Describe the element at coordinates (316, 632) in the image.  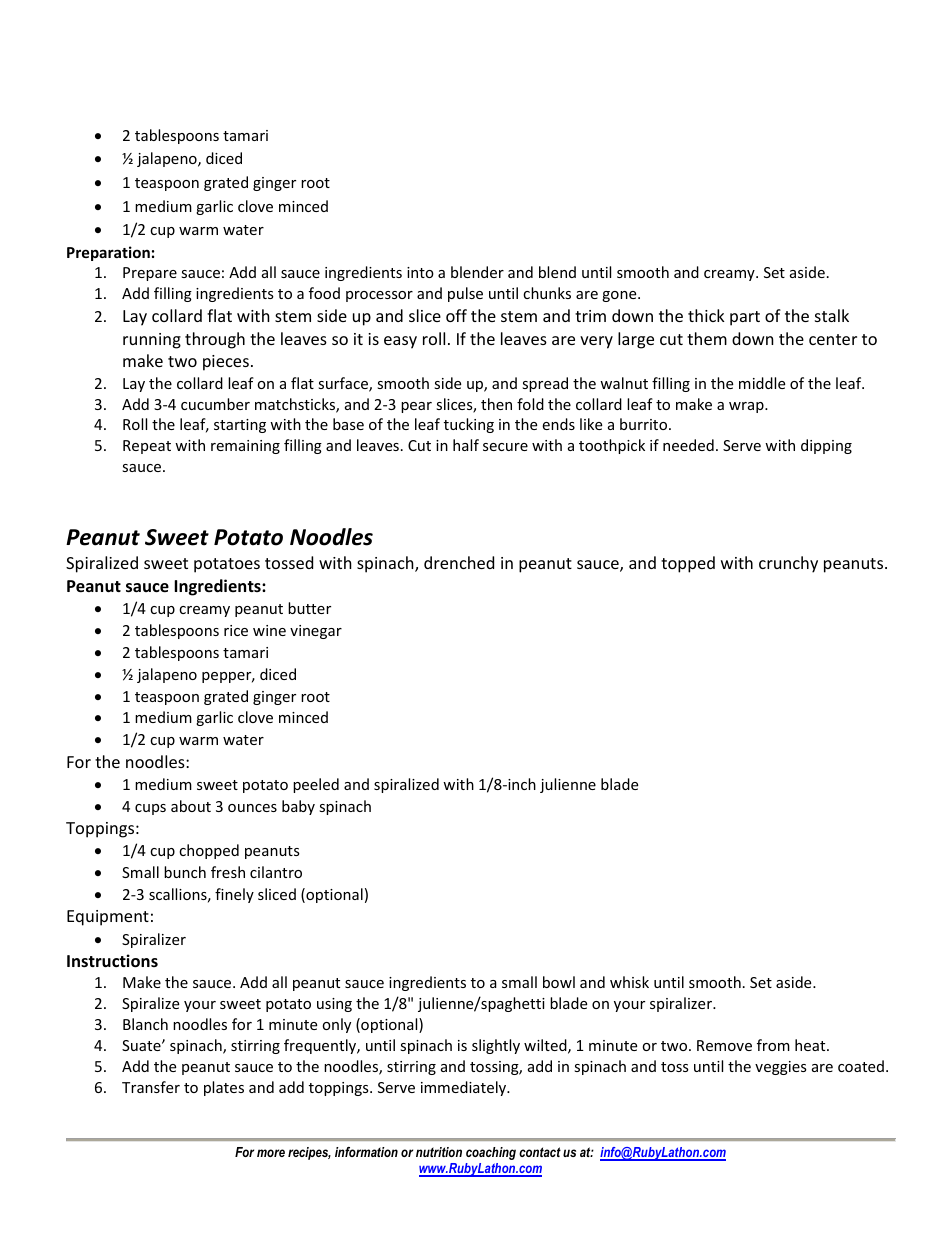
I see `vinegar` at that location.
